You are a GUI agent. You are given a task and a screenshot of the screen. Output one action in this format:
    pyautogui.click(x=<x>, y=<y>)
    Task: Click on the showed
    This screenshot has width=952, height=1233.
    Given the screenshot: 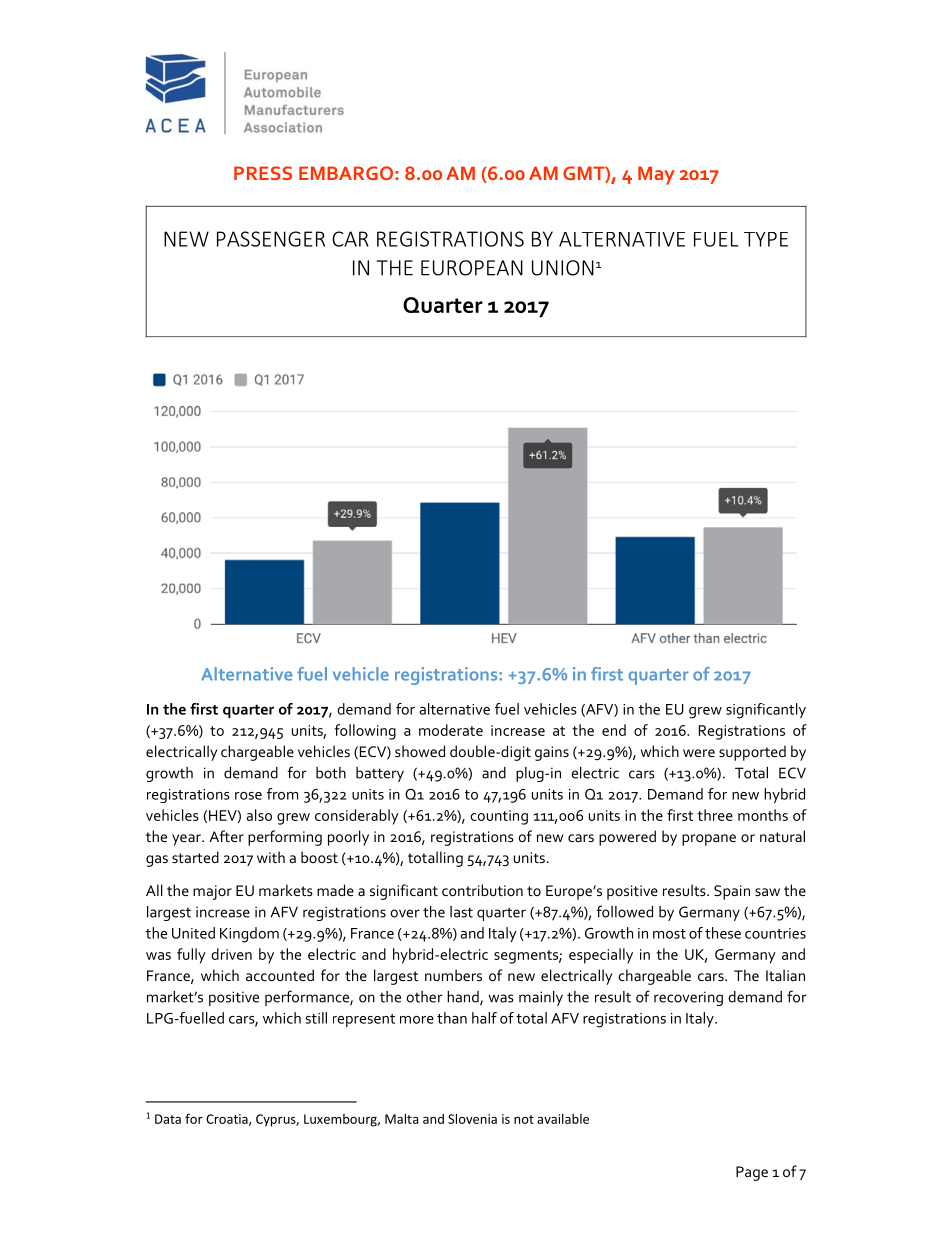 What is the action you would take?
    pyautogui.click(x=420, y=751)
